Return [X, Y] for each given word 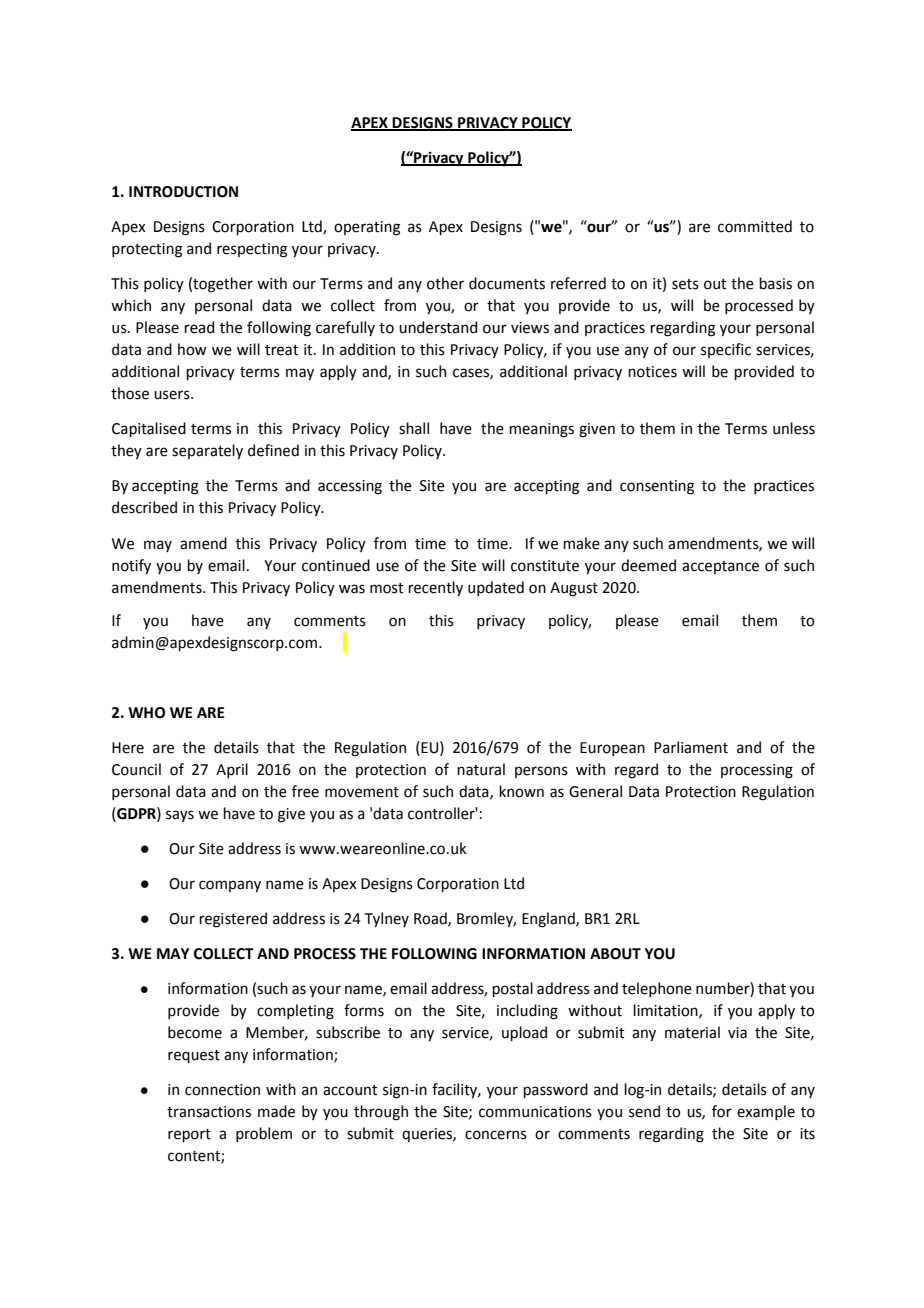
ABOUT [615, 954]
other [445, 283]
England [549, 920]
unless [794, 428]
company [230, 886]
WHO [146, 713]
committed [755, 226]
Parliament [691, 747]
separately [207, 451]
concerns [496, 1135]
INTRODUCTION [183, 192]
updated [496, 588]
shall [414, 428]
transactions [209, 1112]
